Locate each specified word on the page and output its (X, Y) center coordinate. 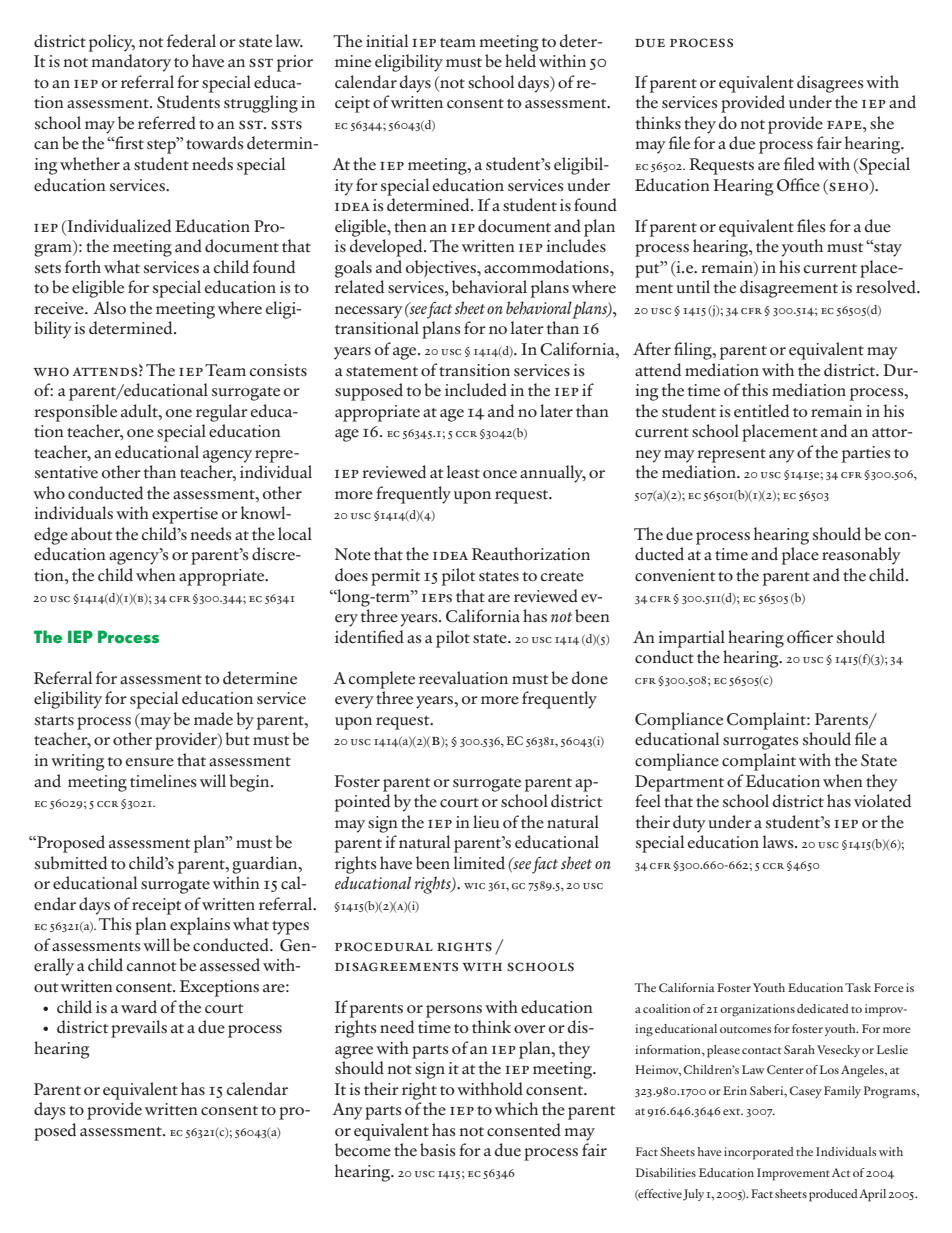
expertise (185, 515)
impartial (691, 639)
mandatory (131, 63)
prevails (139, 1029)
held (520, 61)
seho (850, 186)
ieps (437, 598)
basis (437, 1150)
